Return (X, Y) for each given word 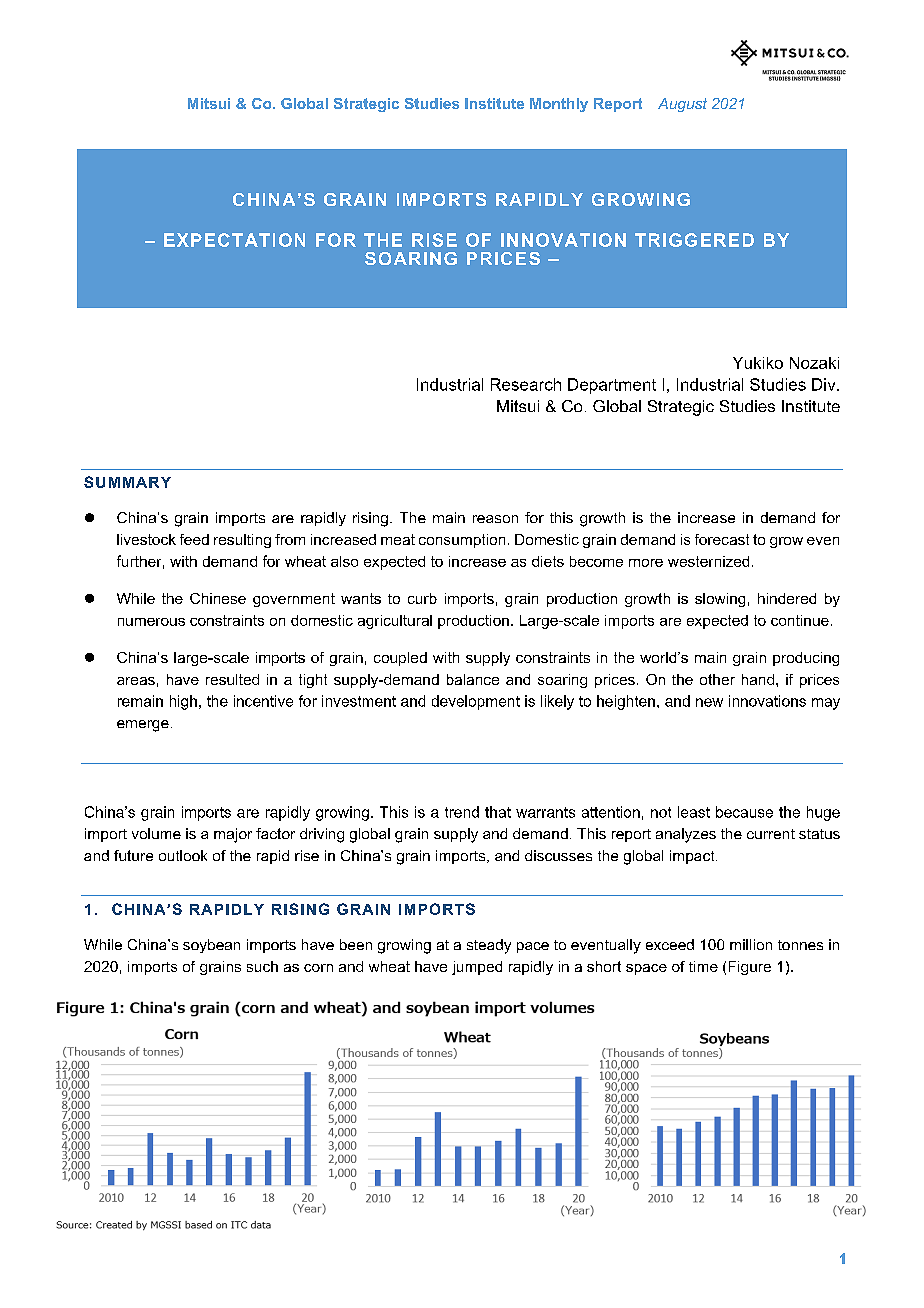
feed (194, 539)
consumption (462, 541)
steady (489, 946)
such (262, 966)
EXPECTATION (234, 240)
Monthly (559, 105)
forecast (722, 539)
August (682, 105)
